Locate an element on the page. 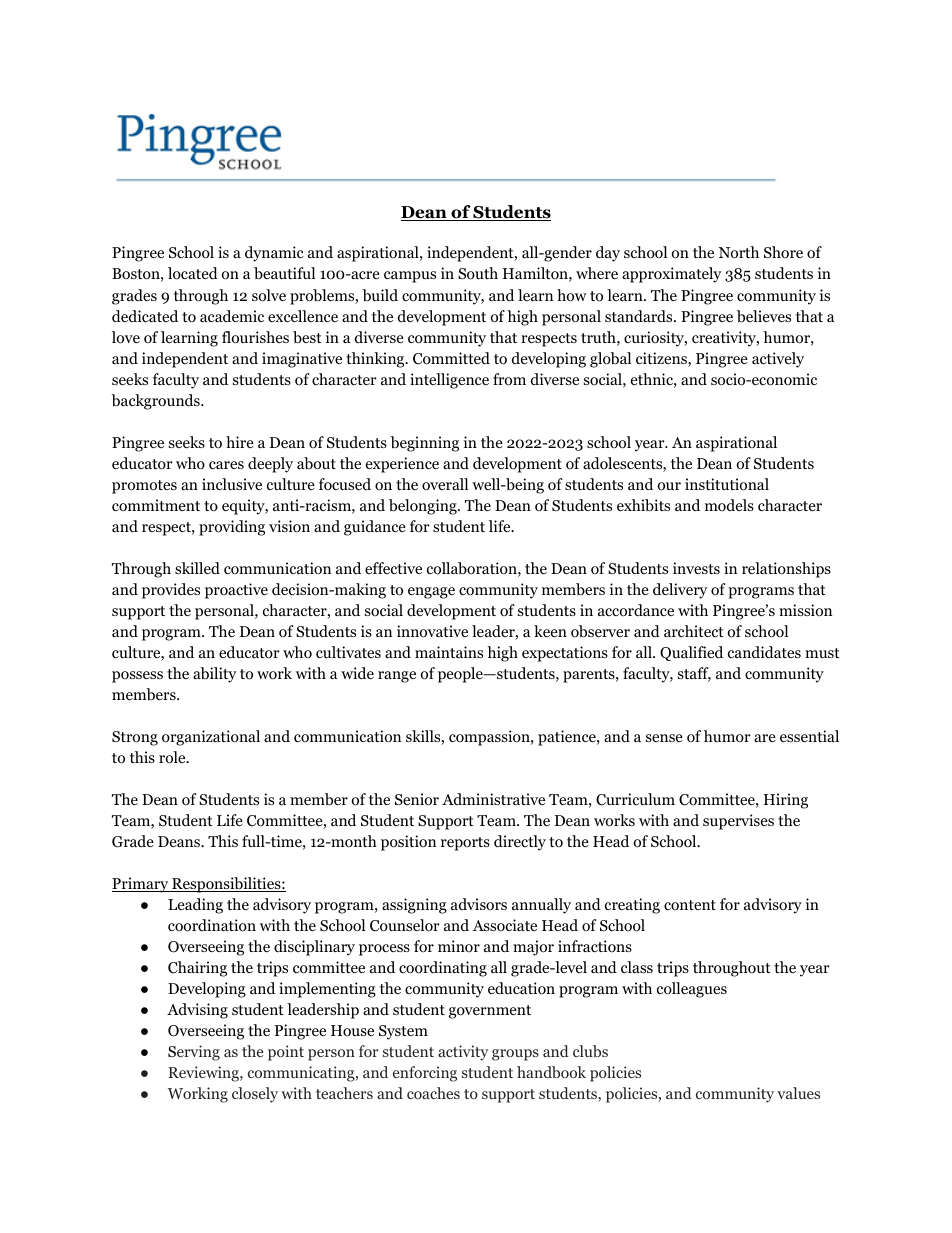 This document has height=1233, width=952. activity is located at coordinates (463, 1053).
